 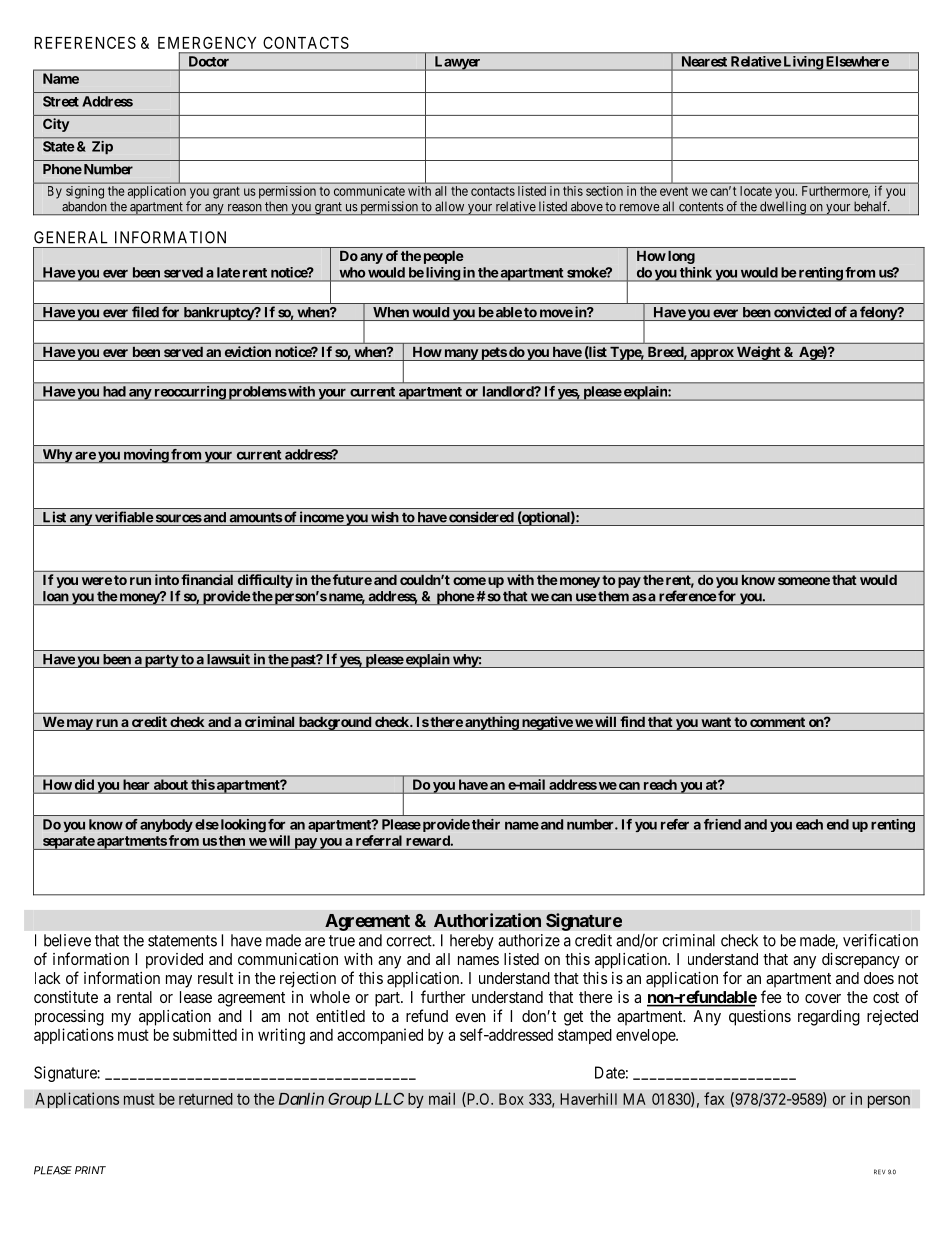 I want to click on friend, so click(x=722, y=824).
